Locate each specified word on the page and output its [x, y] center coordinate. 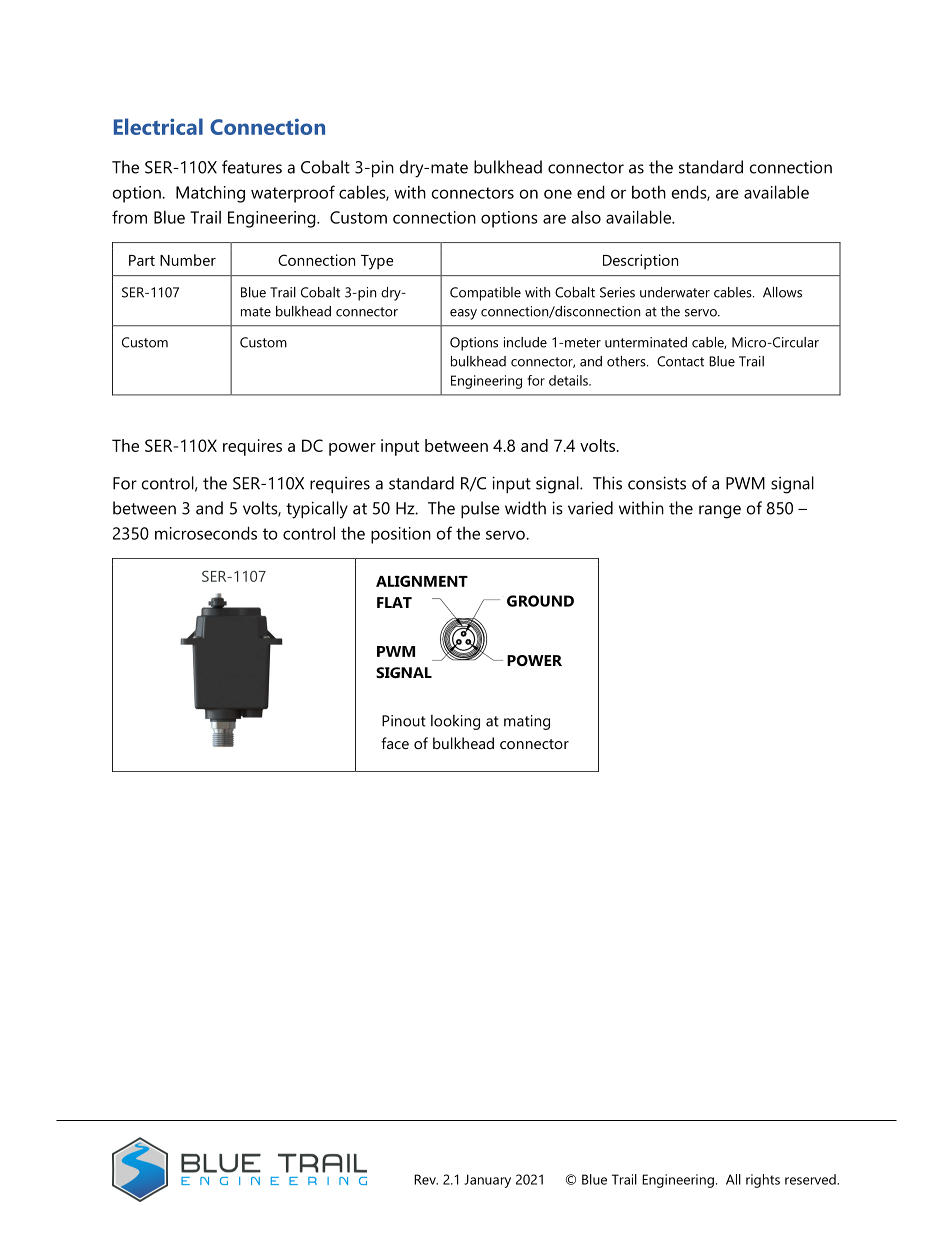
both [649, 192]
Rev [426, 1179]
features [252, 167]
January [487, 1181]
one [558, 194]
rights [763, 1181]
